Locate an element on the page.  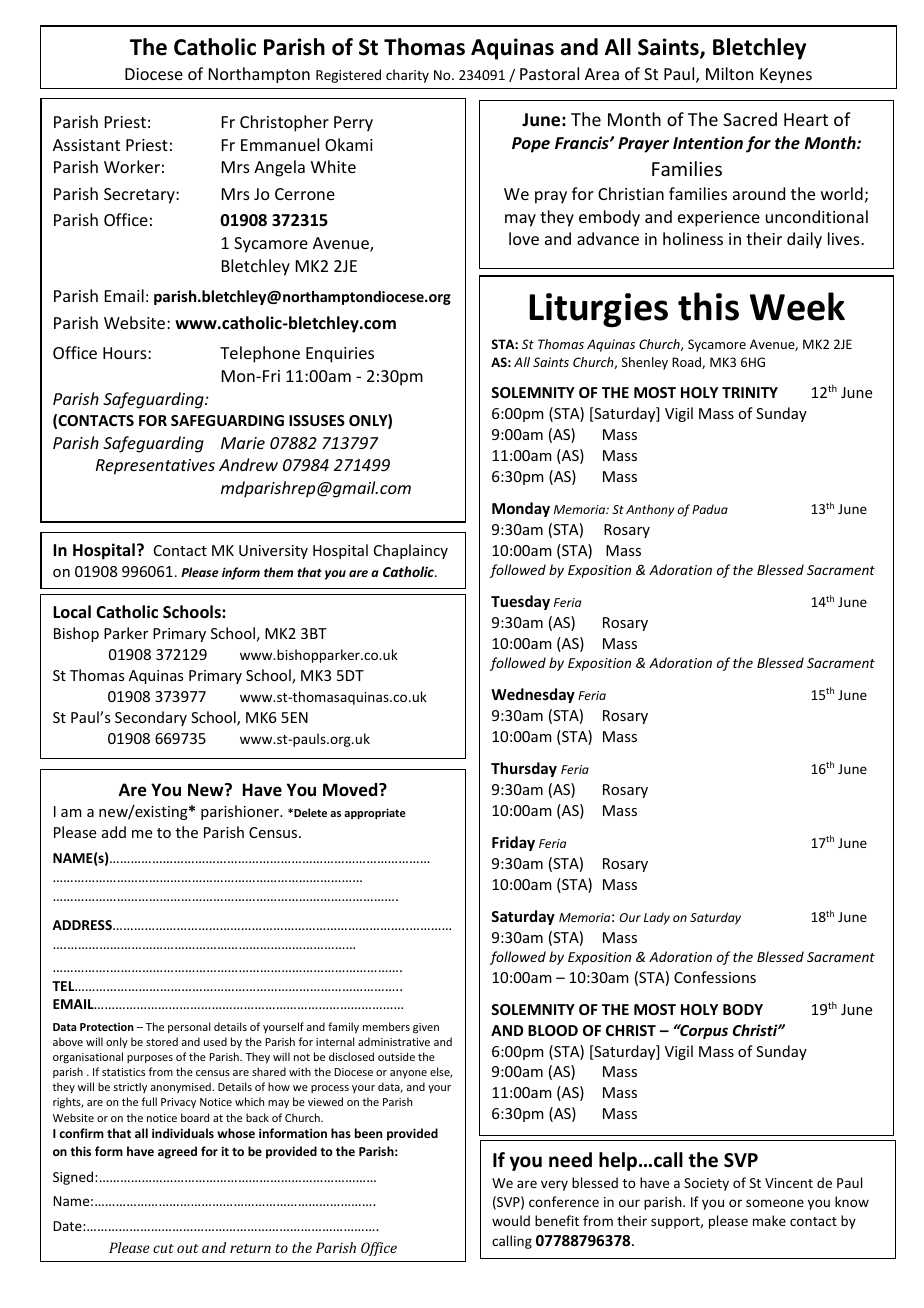
Enquiries is located at coordinates (340, 355).
